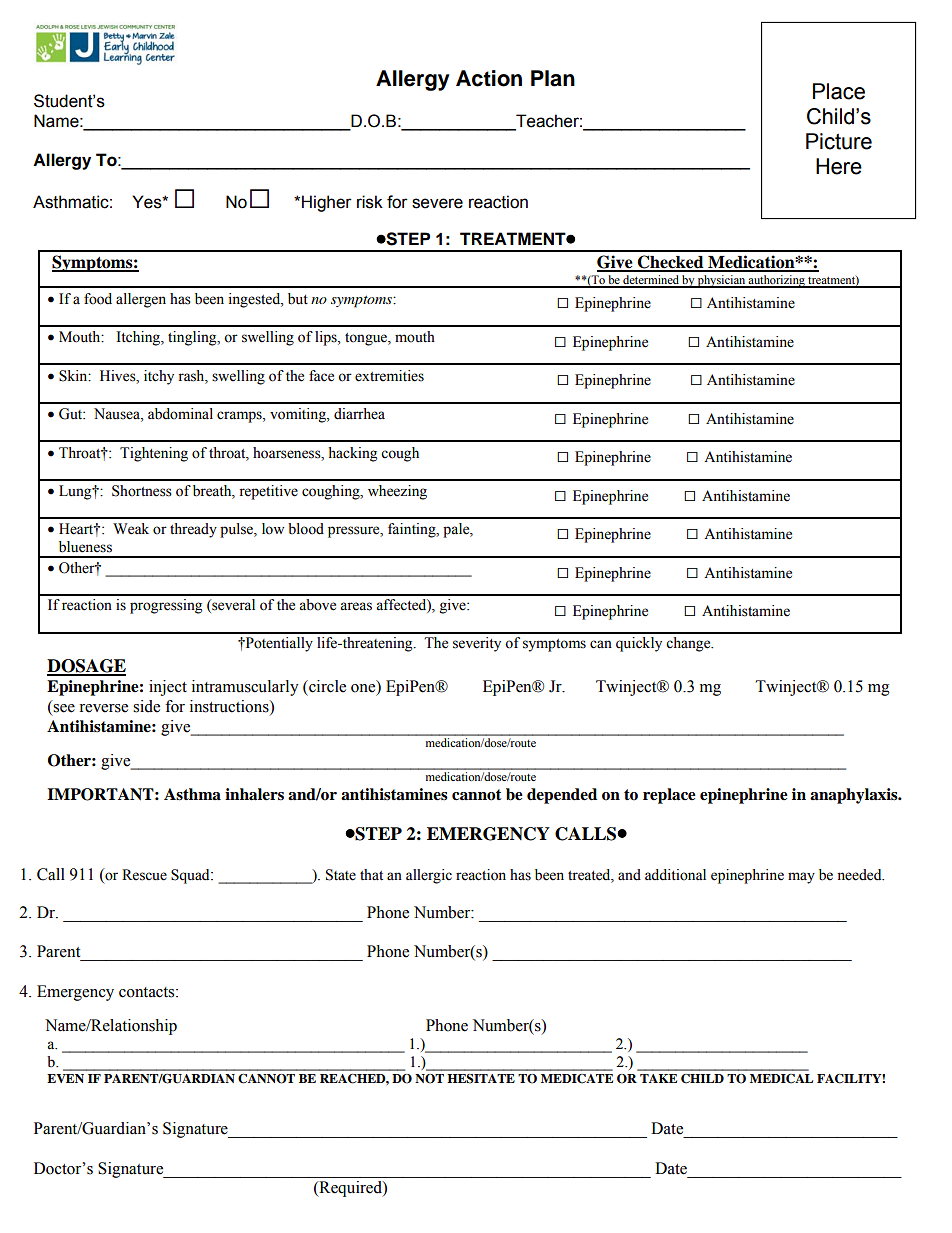  What do you see at coordinates (839, 141) in the document?
I see `Picture` at bounding box center [839, 141].
